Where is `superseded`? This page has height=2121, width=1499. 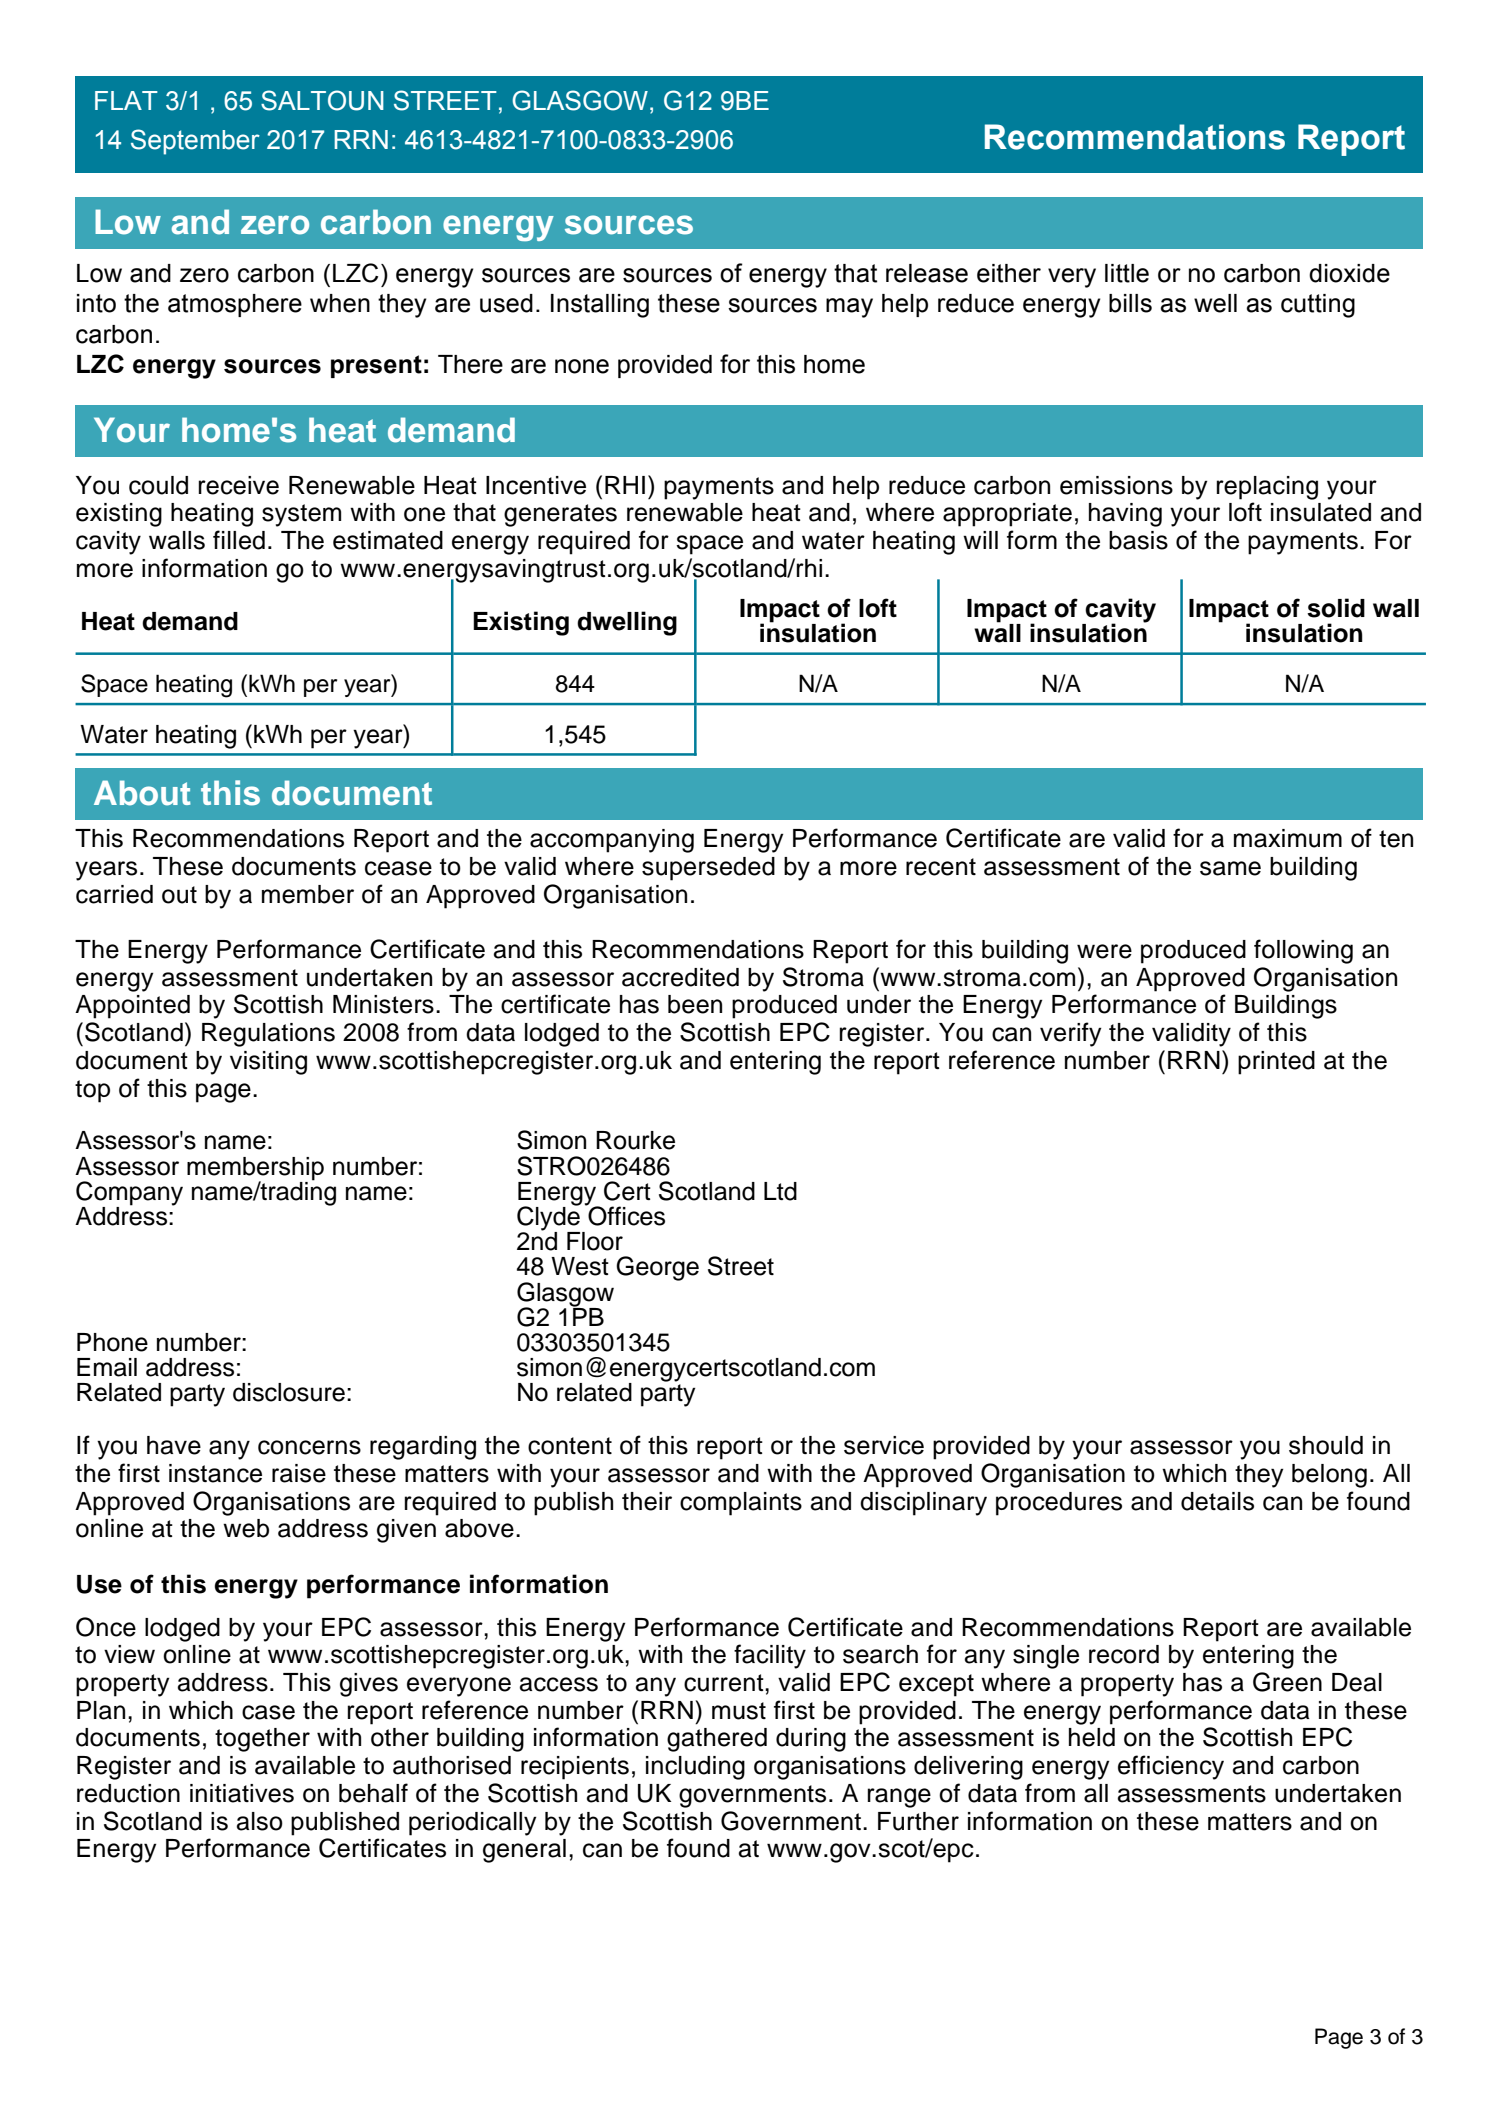
superseded is located at coordinates (708, 869).
